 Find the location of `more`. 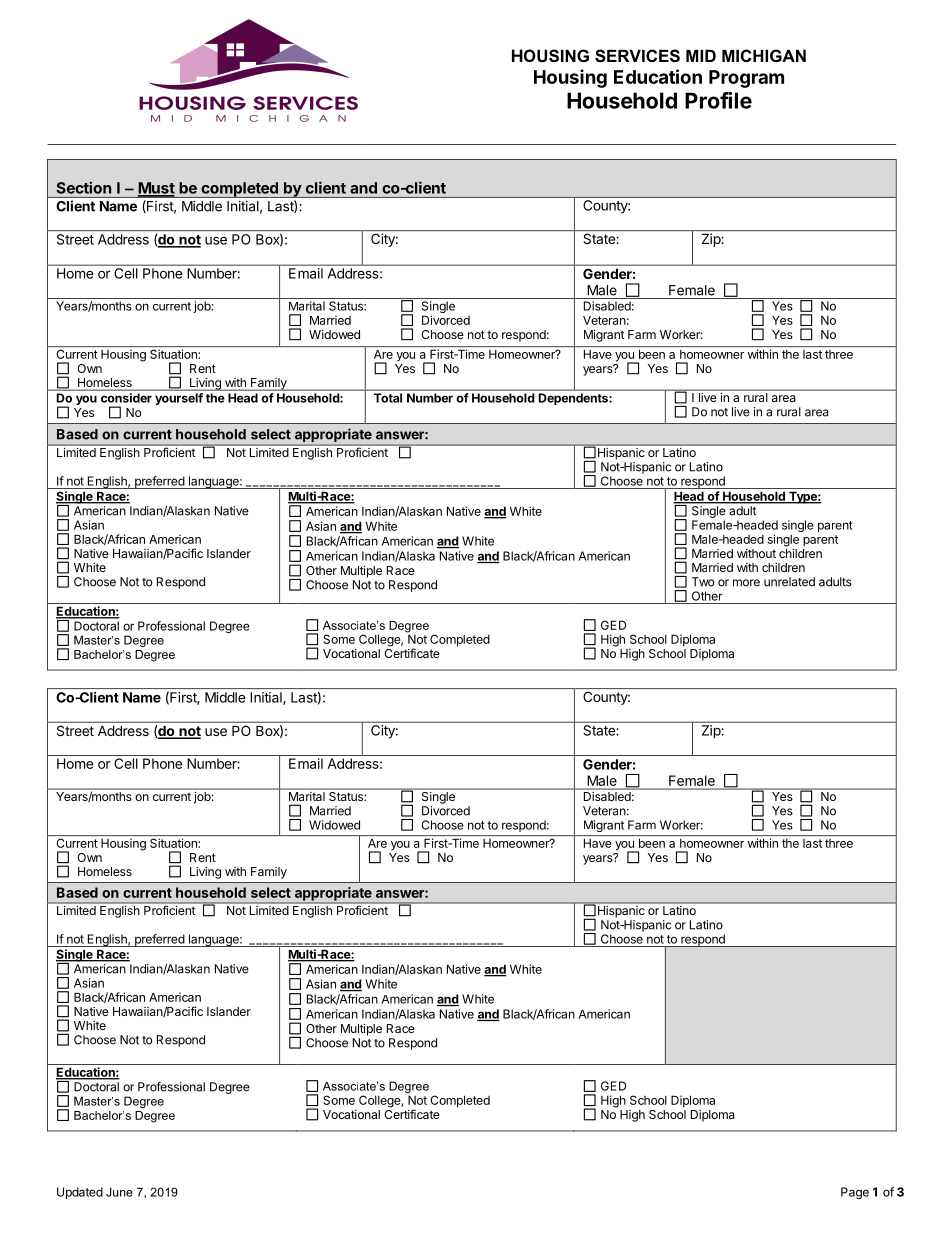

more is located at coordinates (746, 583).
